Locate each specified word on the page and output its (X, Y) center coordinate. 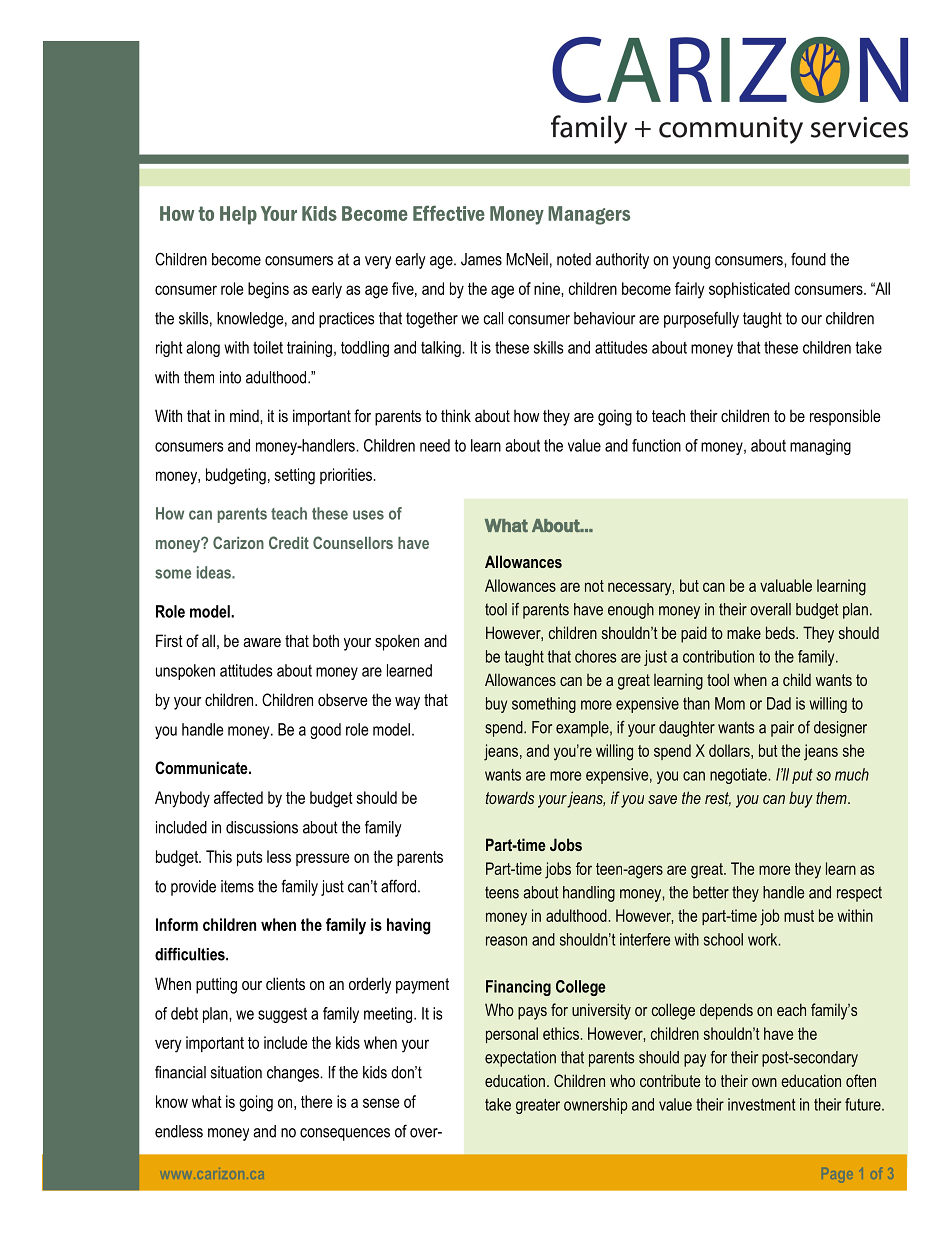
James (481, 259)
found (808, 259)
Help (238, 215)
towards (510, 798)
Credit (289, 542)
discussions (262, 827)
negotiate (738, 776)
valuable (786, 585)
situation (236, 1072)
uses (368, 515)
